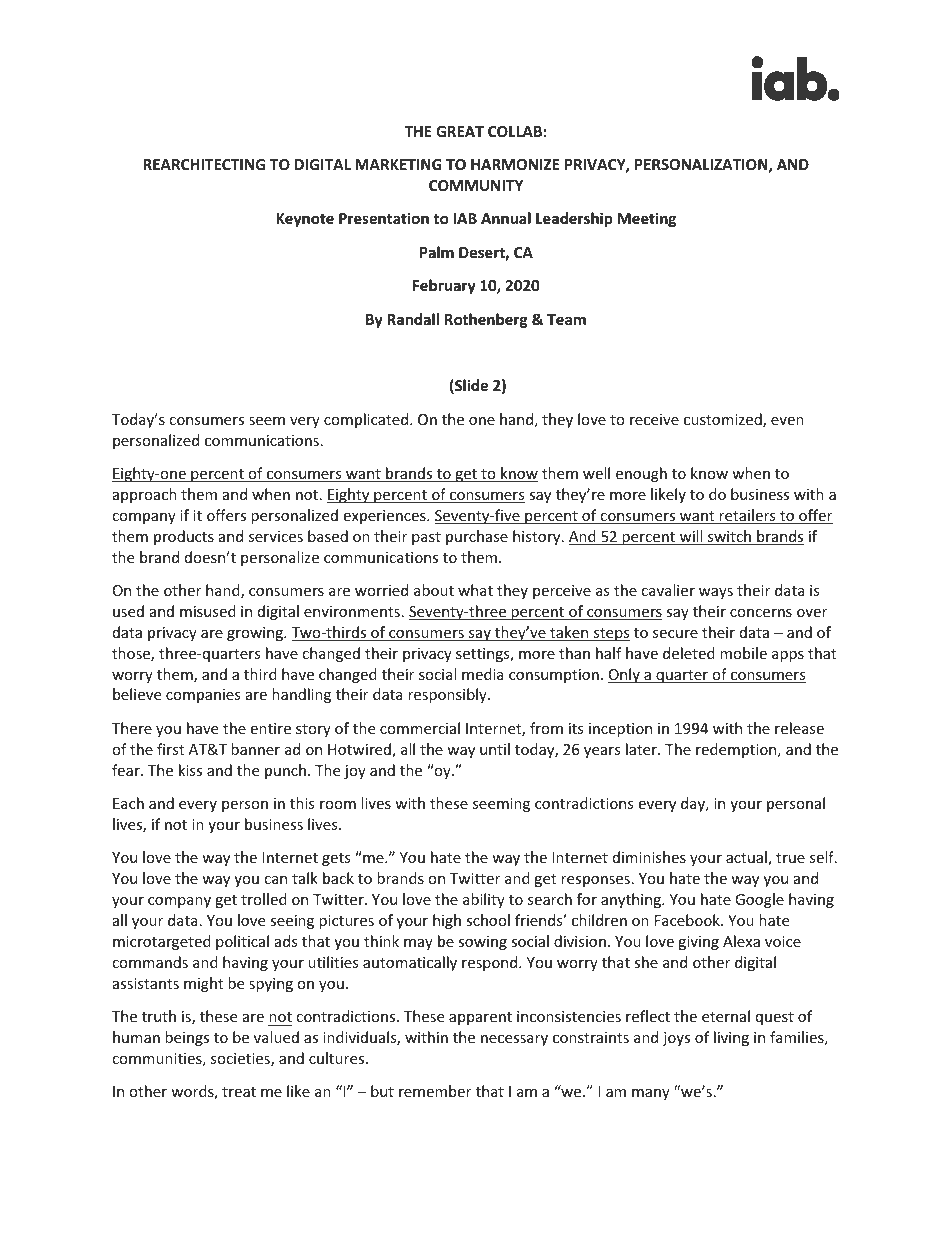  I want to click on Meeting, so click(647, 219).
